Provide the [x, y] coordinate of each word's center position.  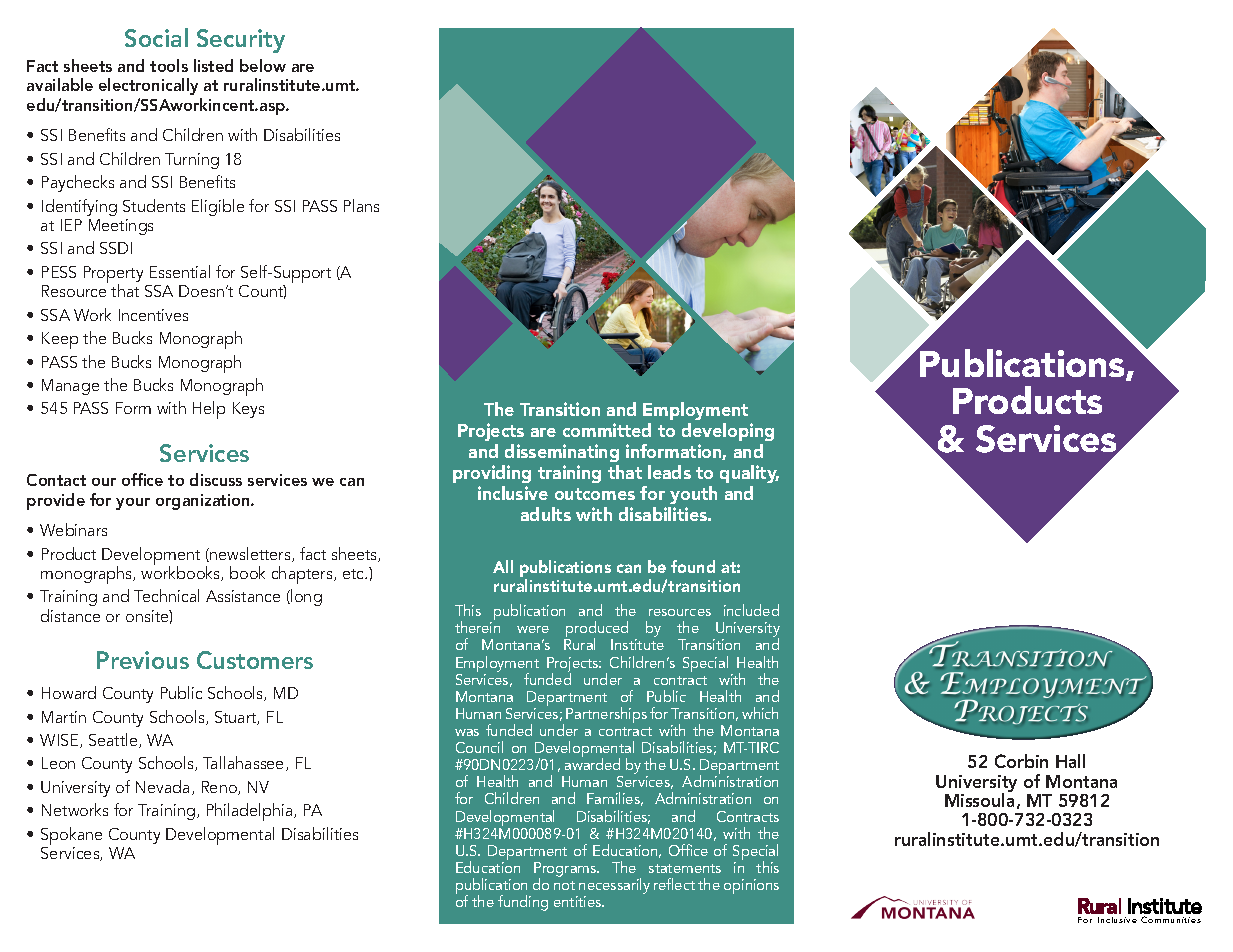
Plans [361, 205]
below [263, 65]
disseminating [562, 453]
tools [169, 65]
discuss [216, 479]
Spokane [71, 837]
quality [749, 474]
